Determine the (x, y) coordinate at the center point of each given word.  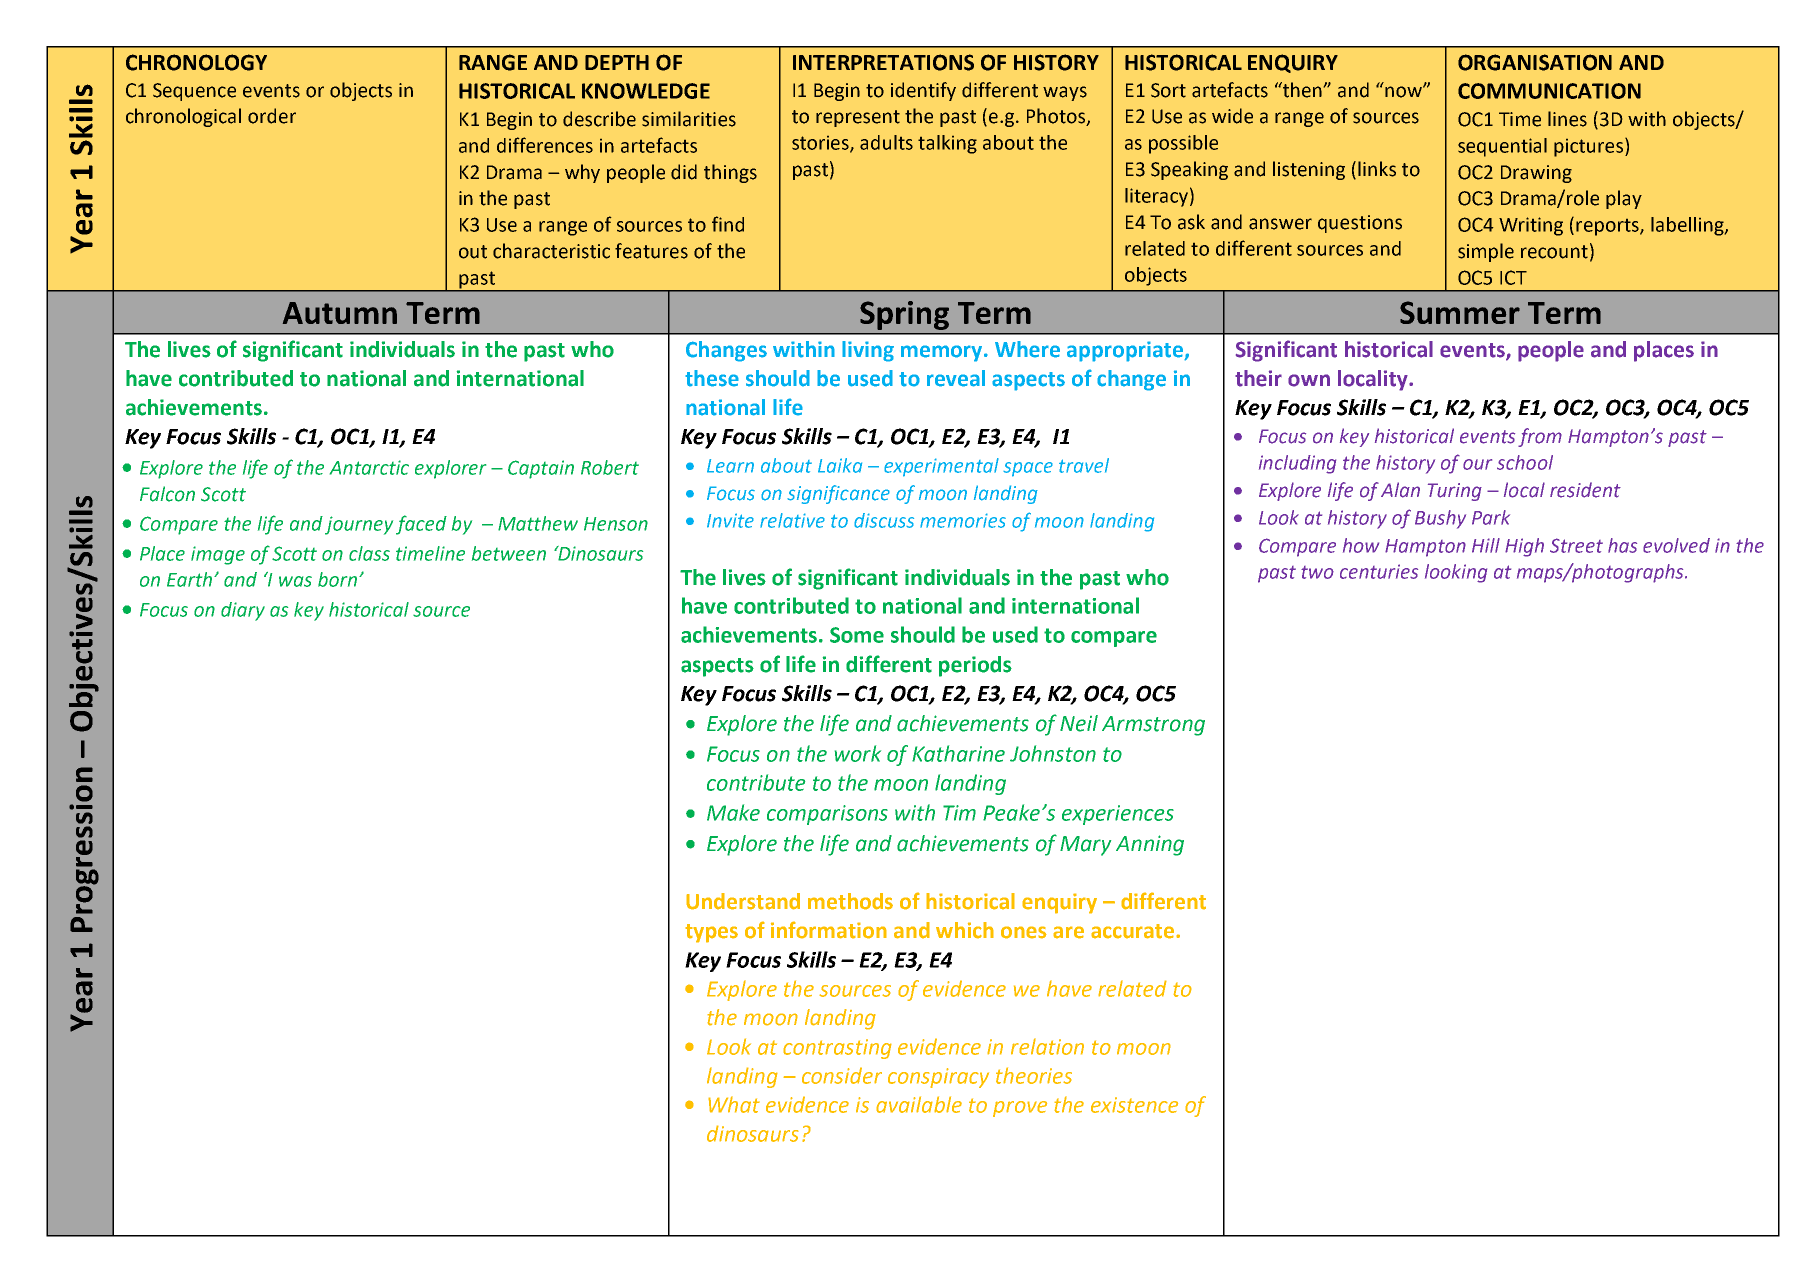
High (1524, 547)
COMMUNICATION (1549, 91)
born (337, 579)
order (272, 116)
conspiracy (938, 1078)
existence (1134, 1105)
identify (923, 91)
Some (857, 635)
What (734, 1104)
